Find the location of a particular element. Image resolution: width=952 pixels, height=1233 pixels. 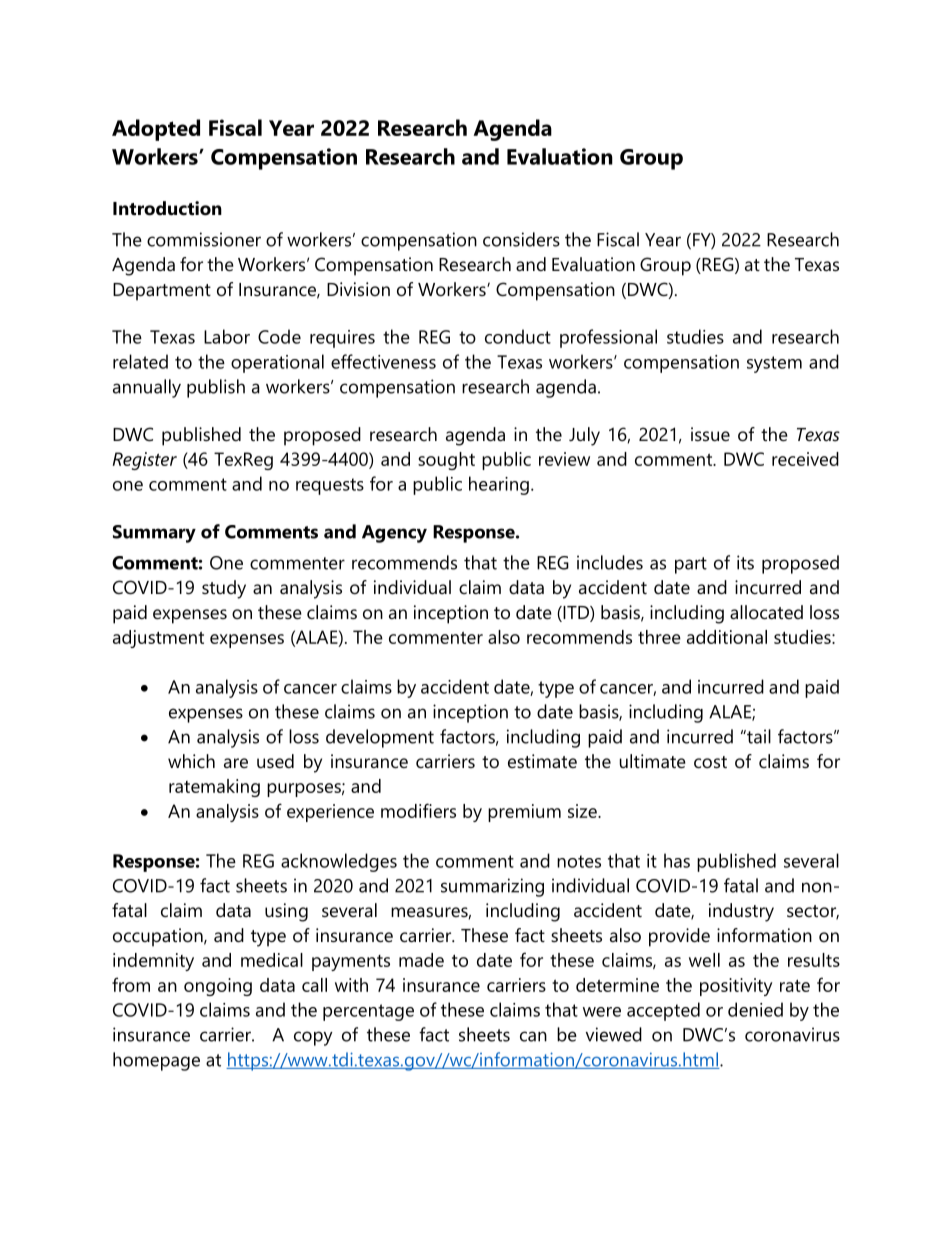

hearing is located at coordinates (499, 485).
